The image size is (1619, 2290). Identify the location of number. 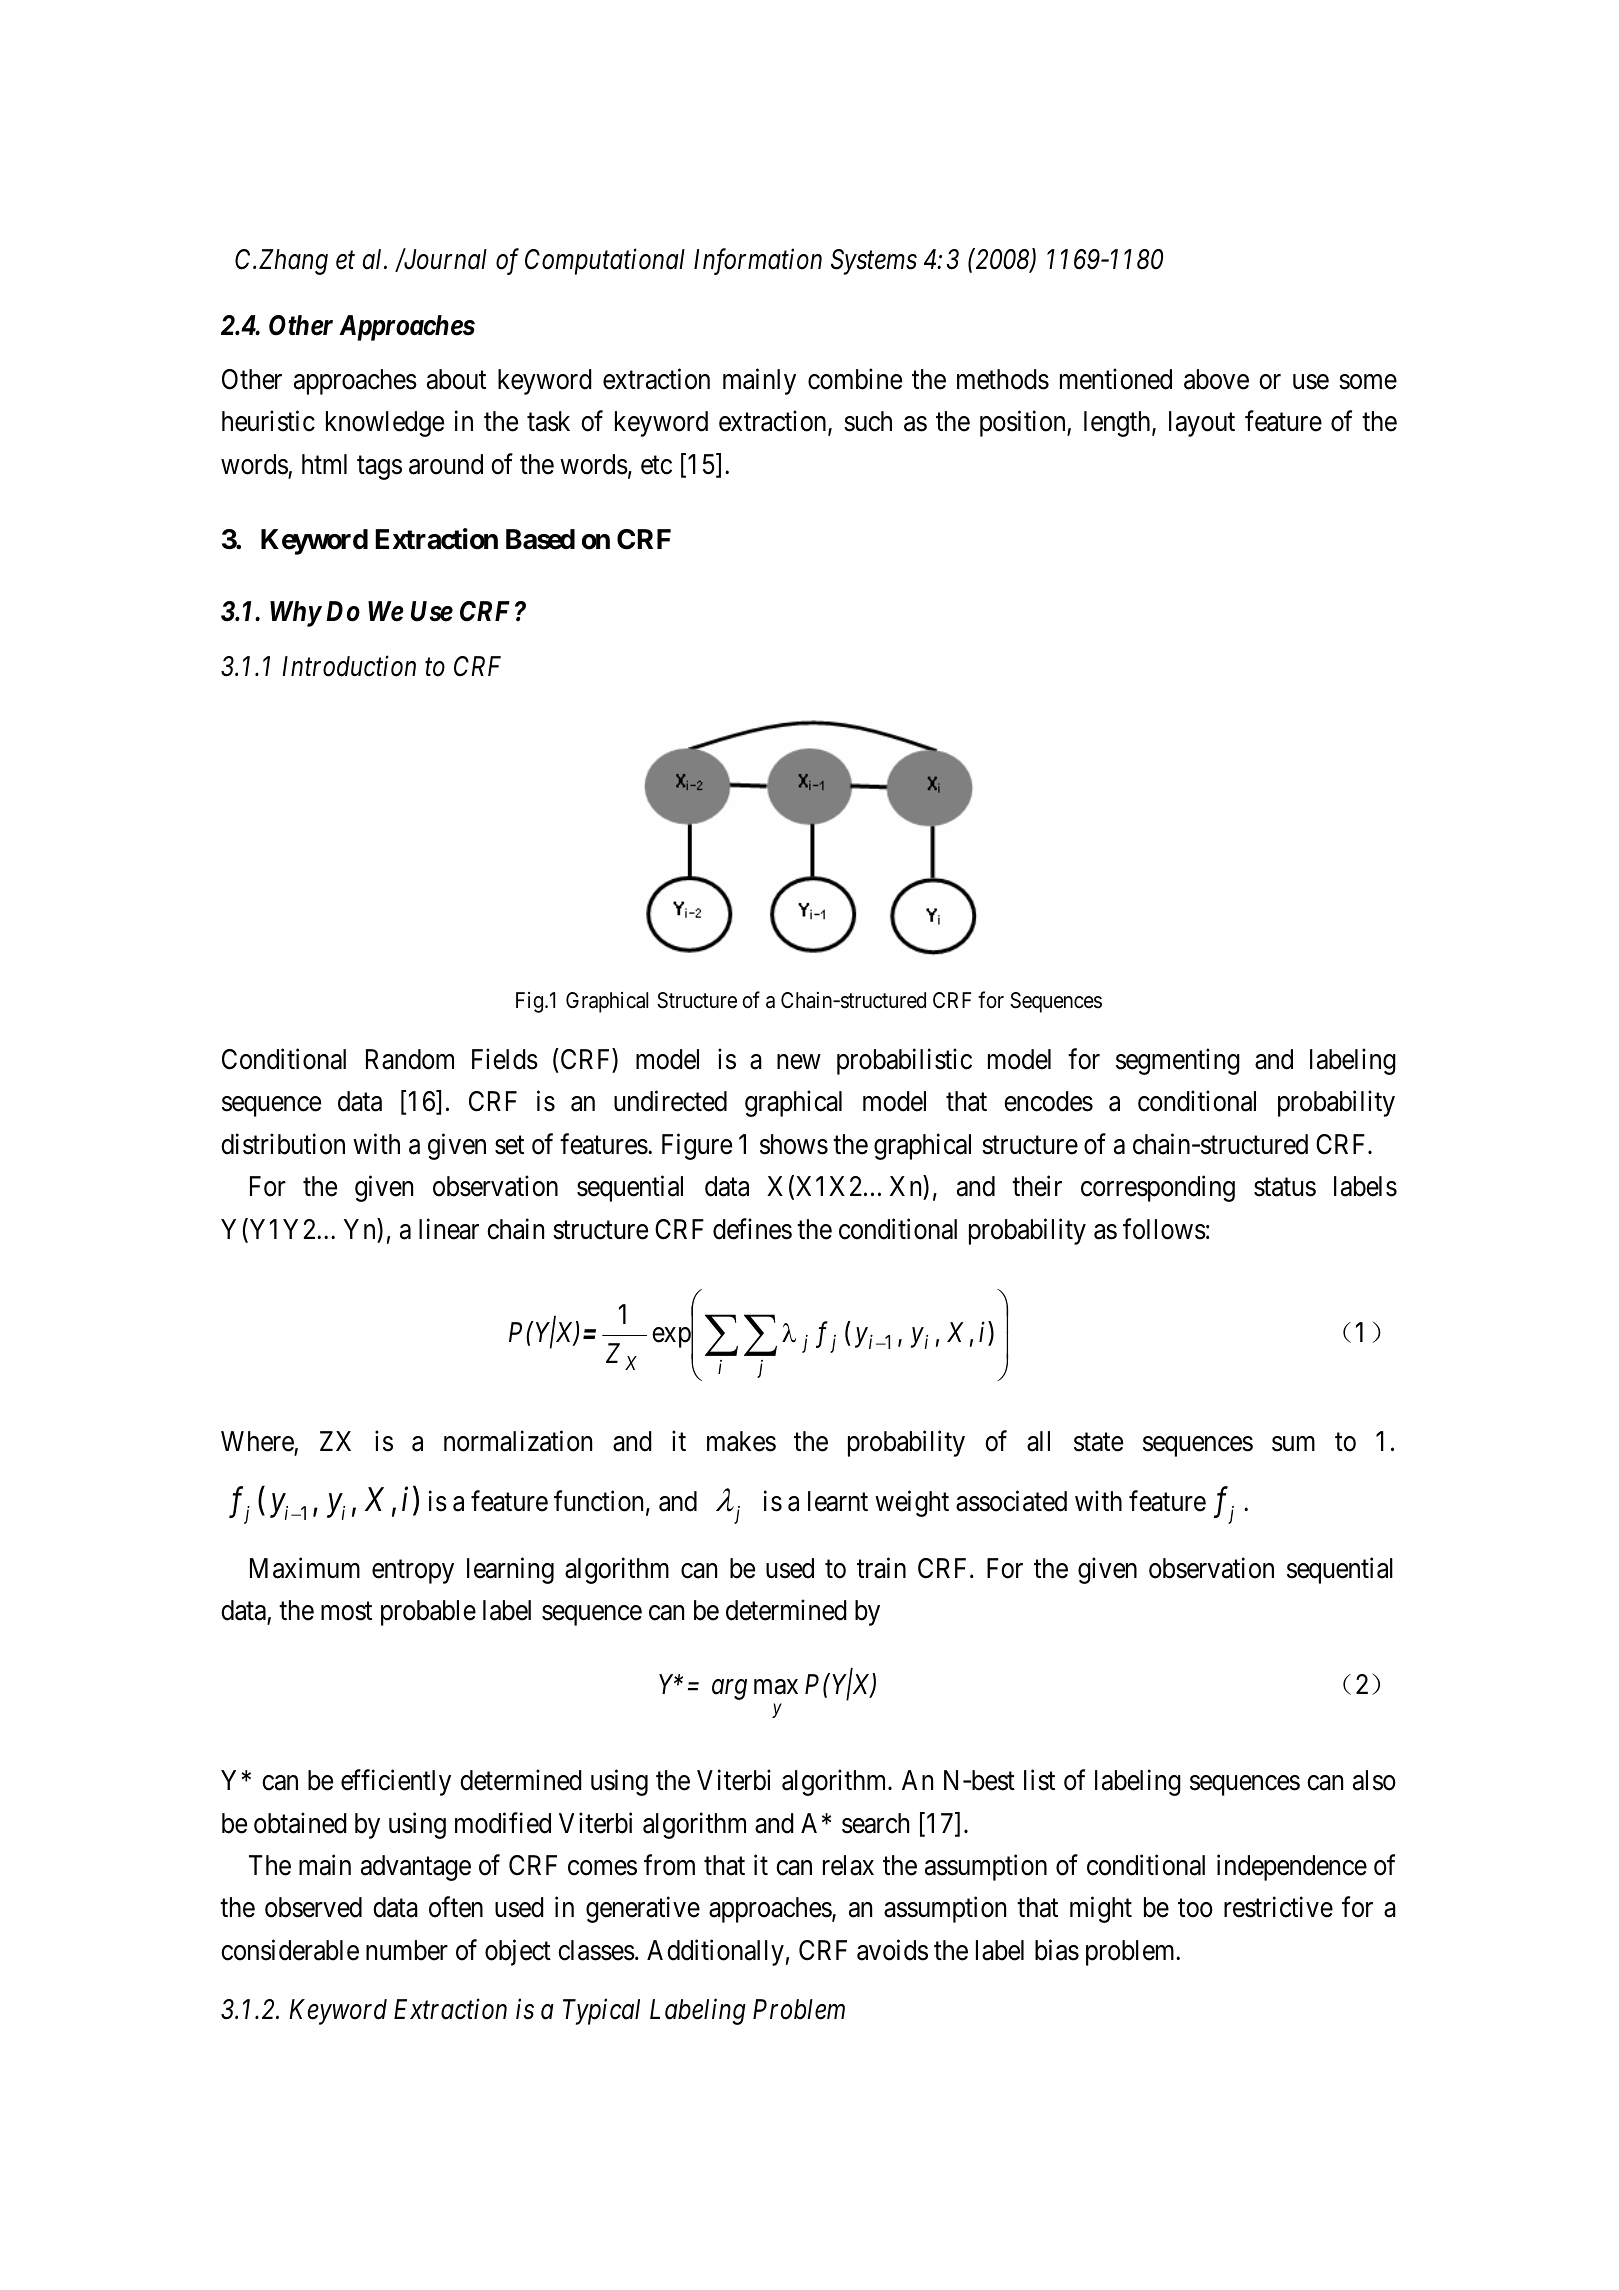
(407, 1950).
